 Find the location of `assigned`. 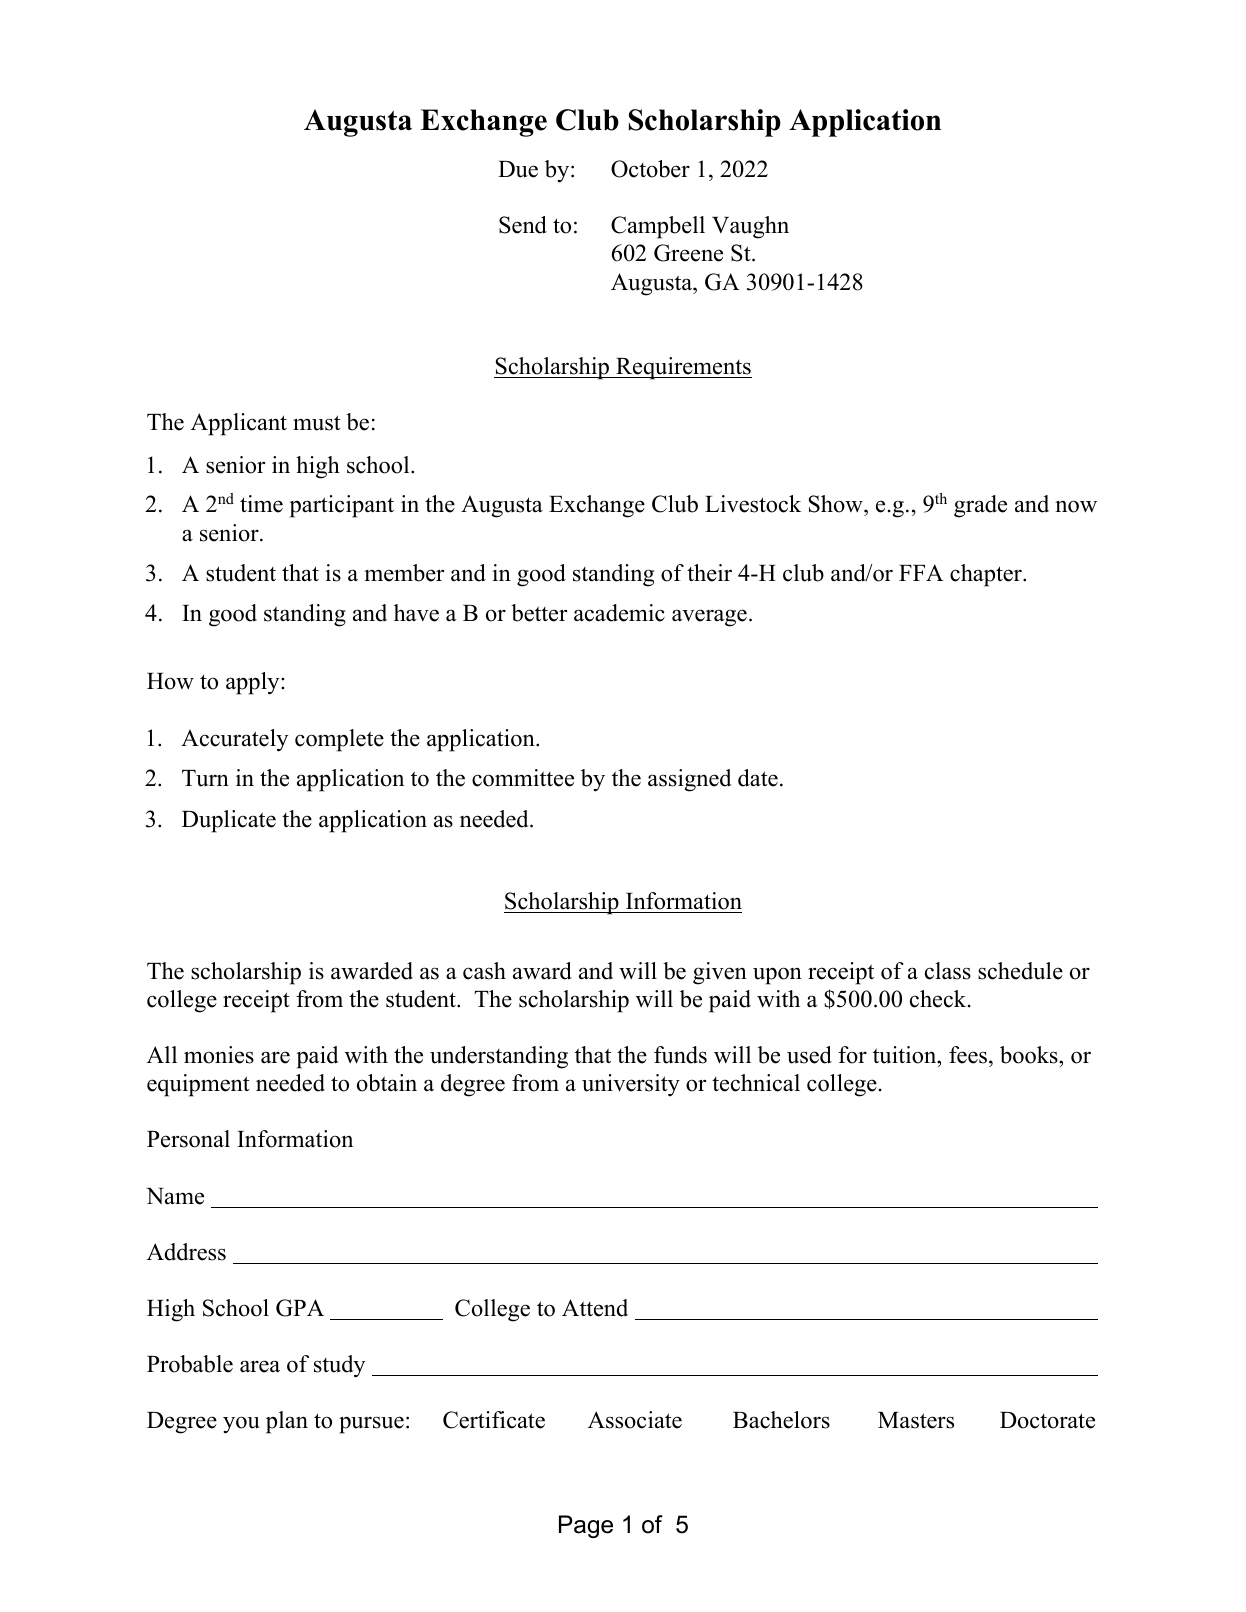

assigned is located at coordinates (689, 780).
